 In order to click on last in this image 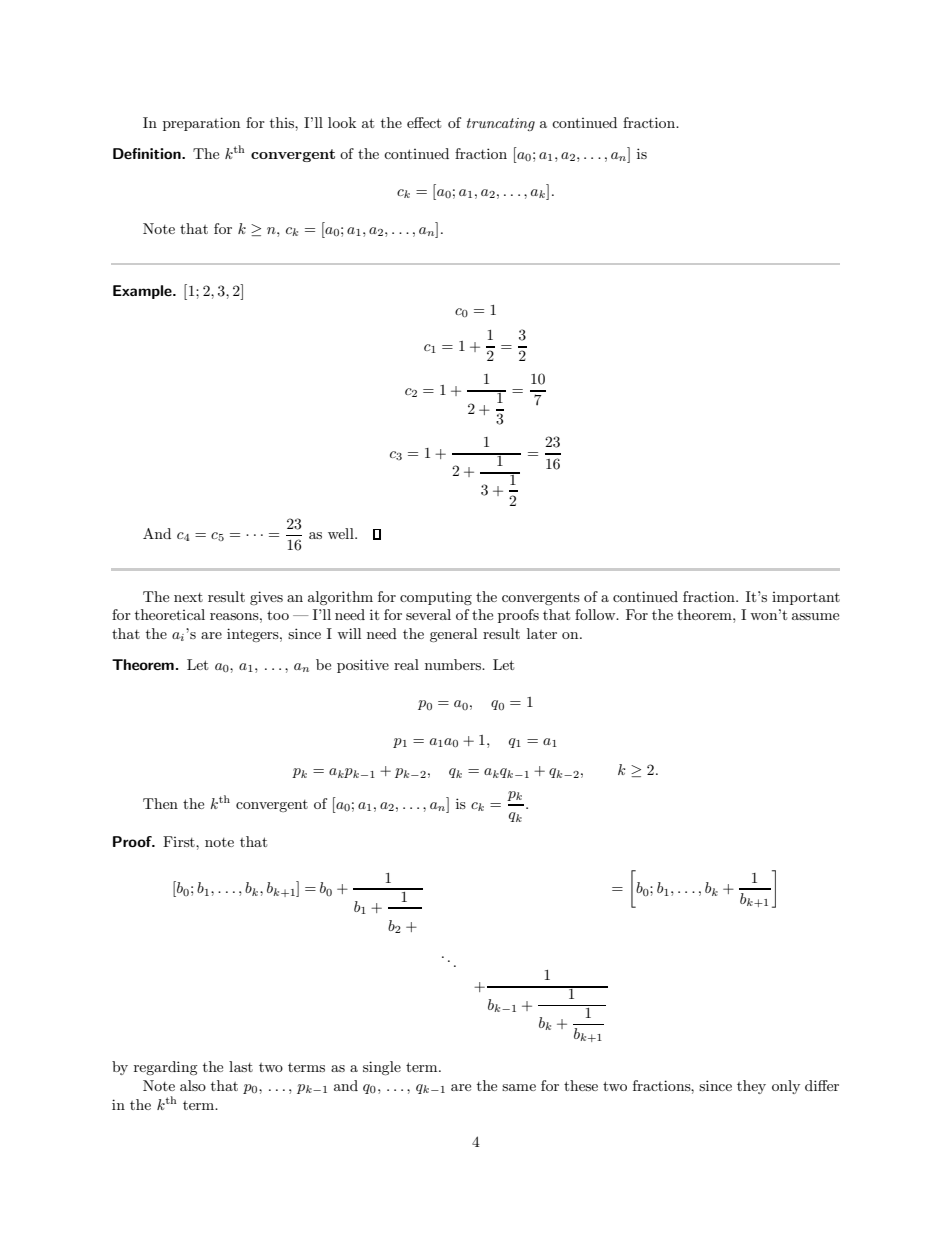, I will do `click(241, 1066)`.
